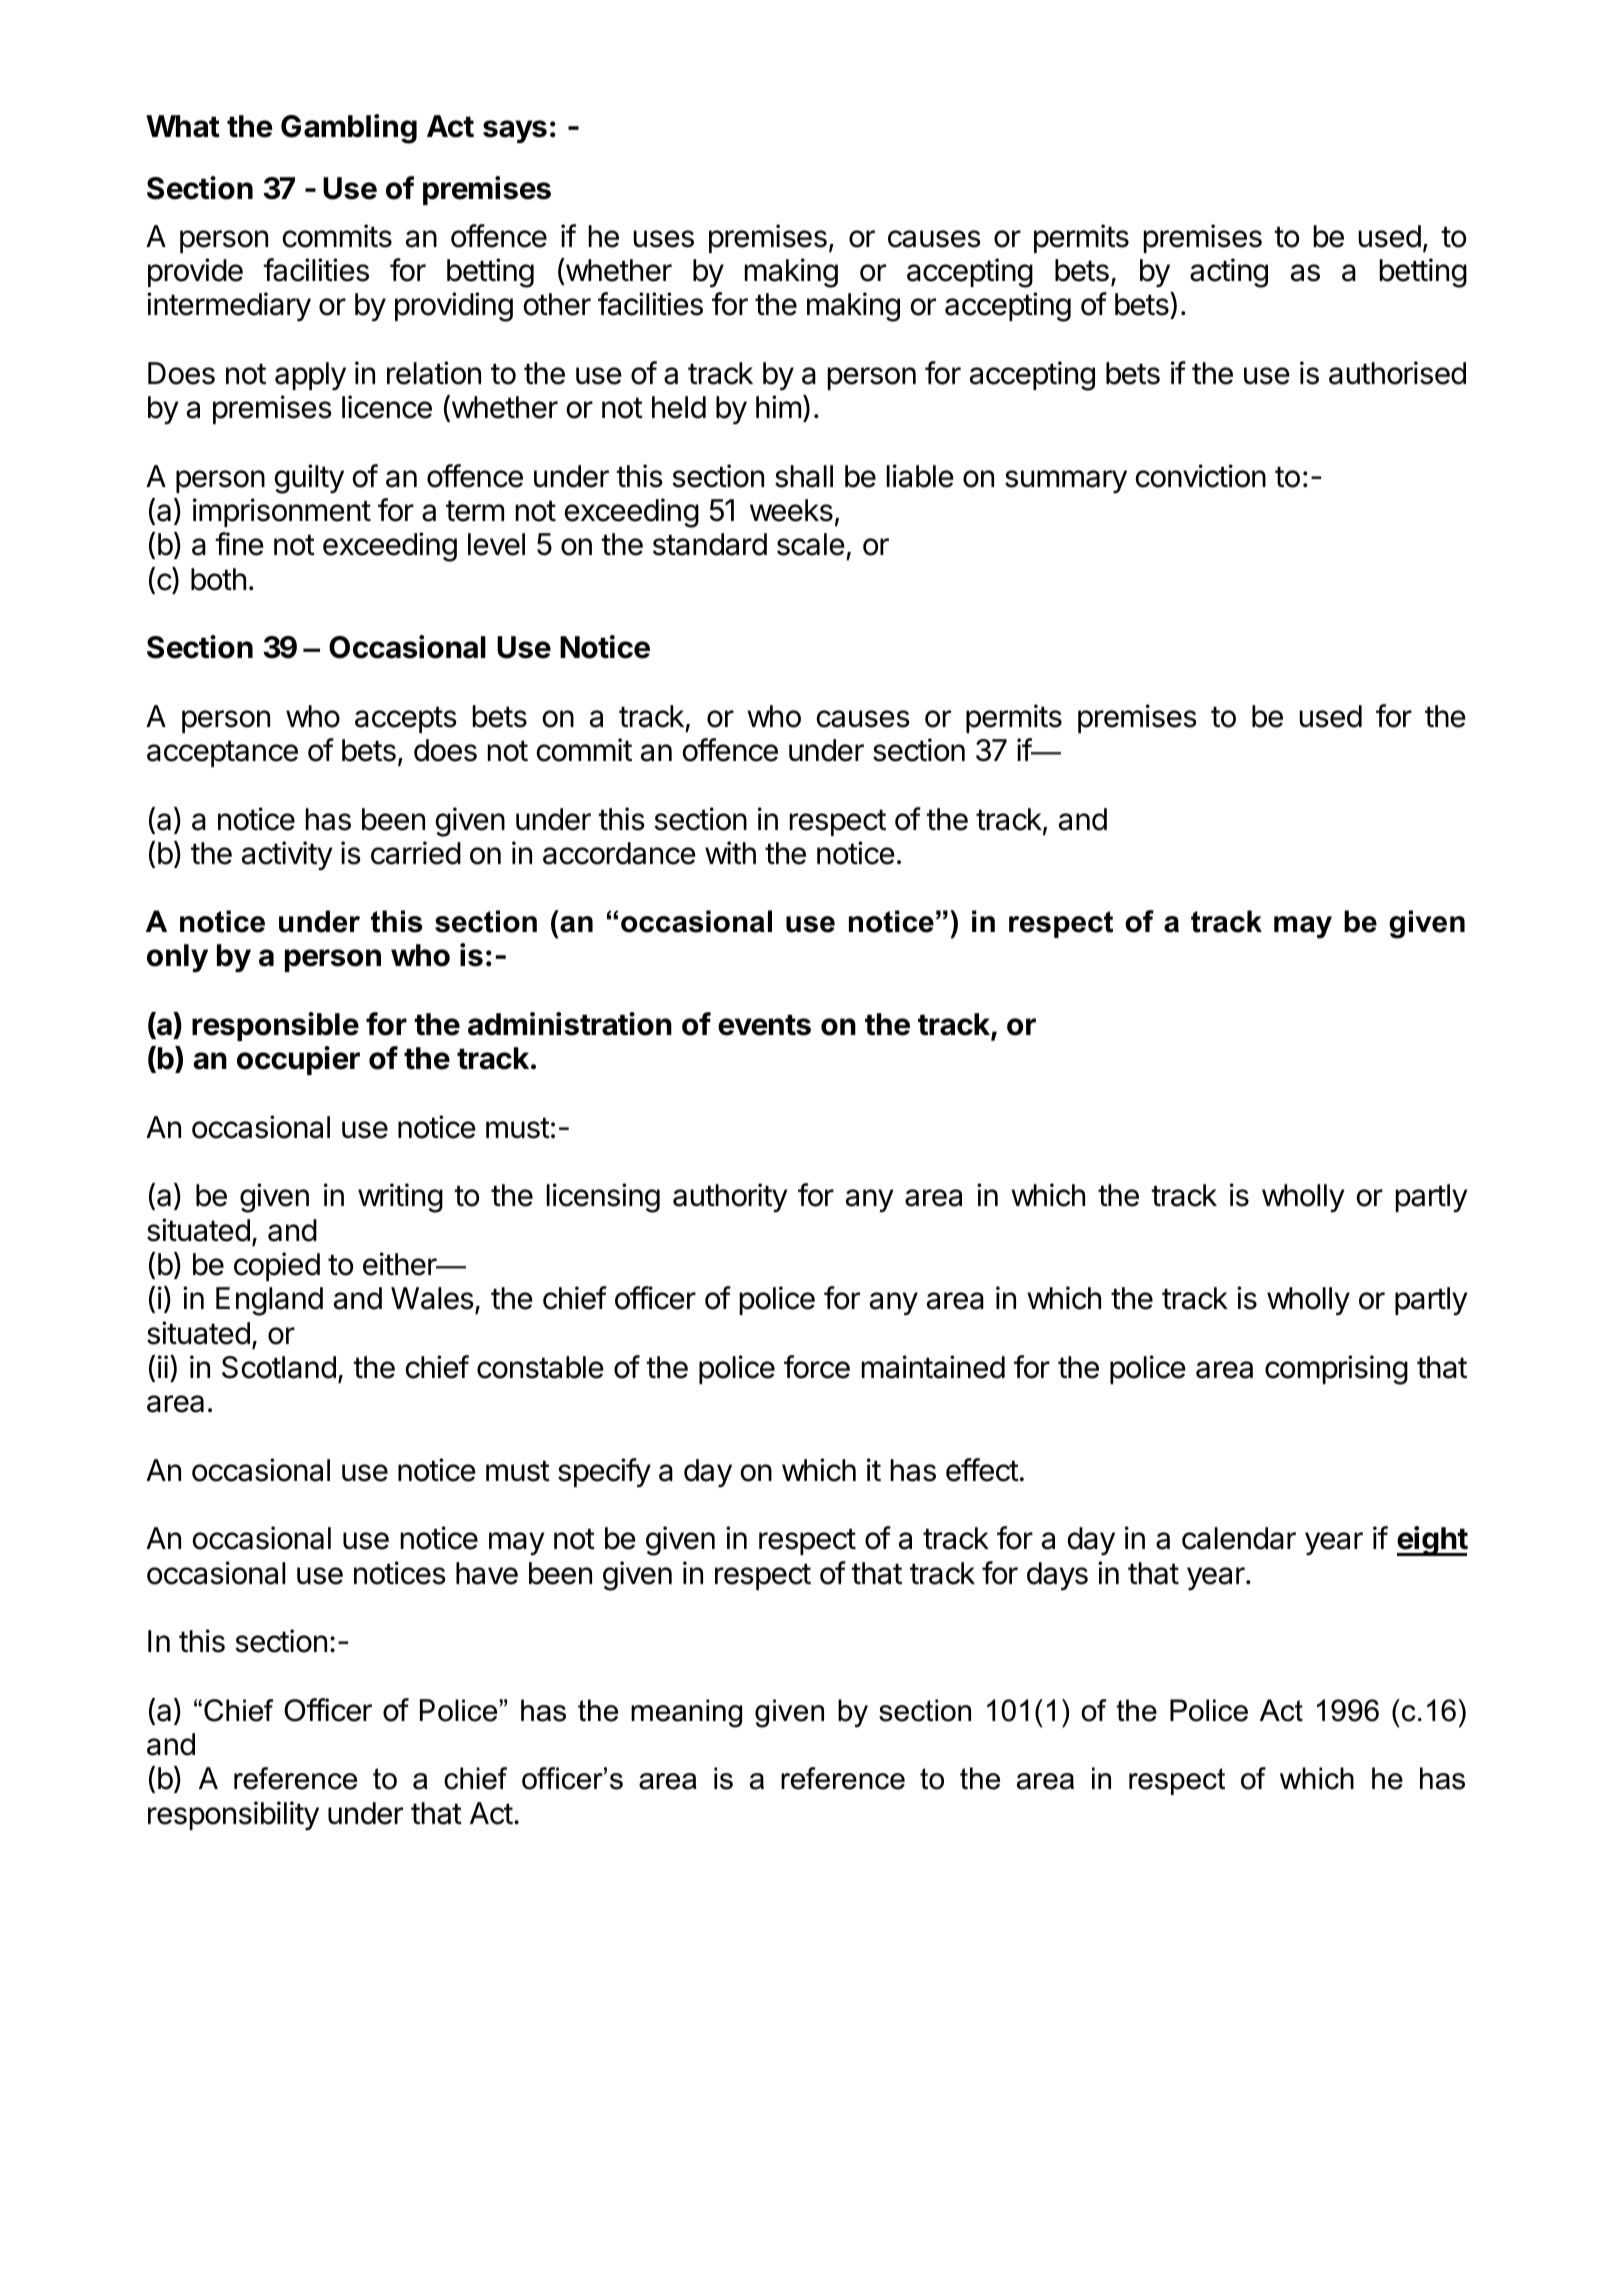 Image resolution: width=1613 pixels, height=2281 pixels. Describe the element at coordinates (515, 132) in the document. I see `says` at that location.
